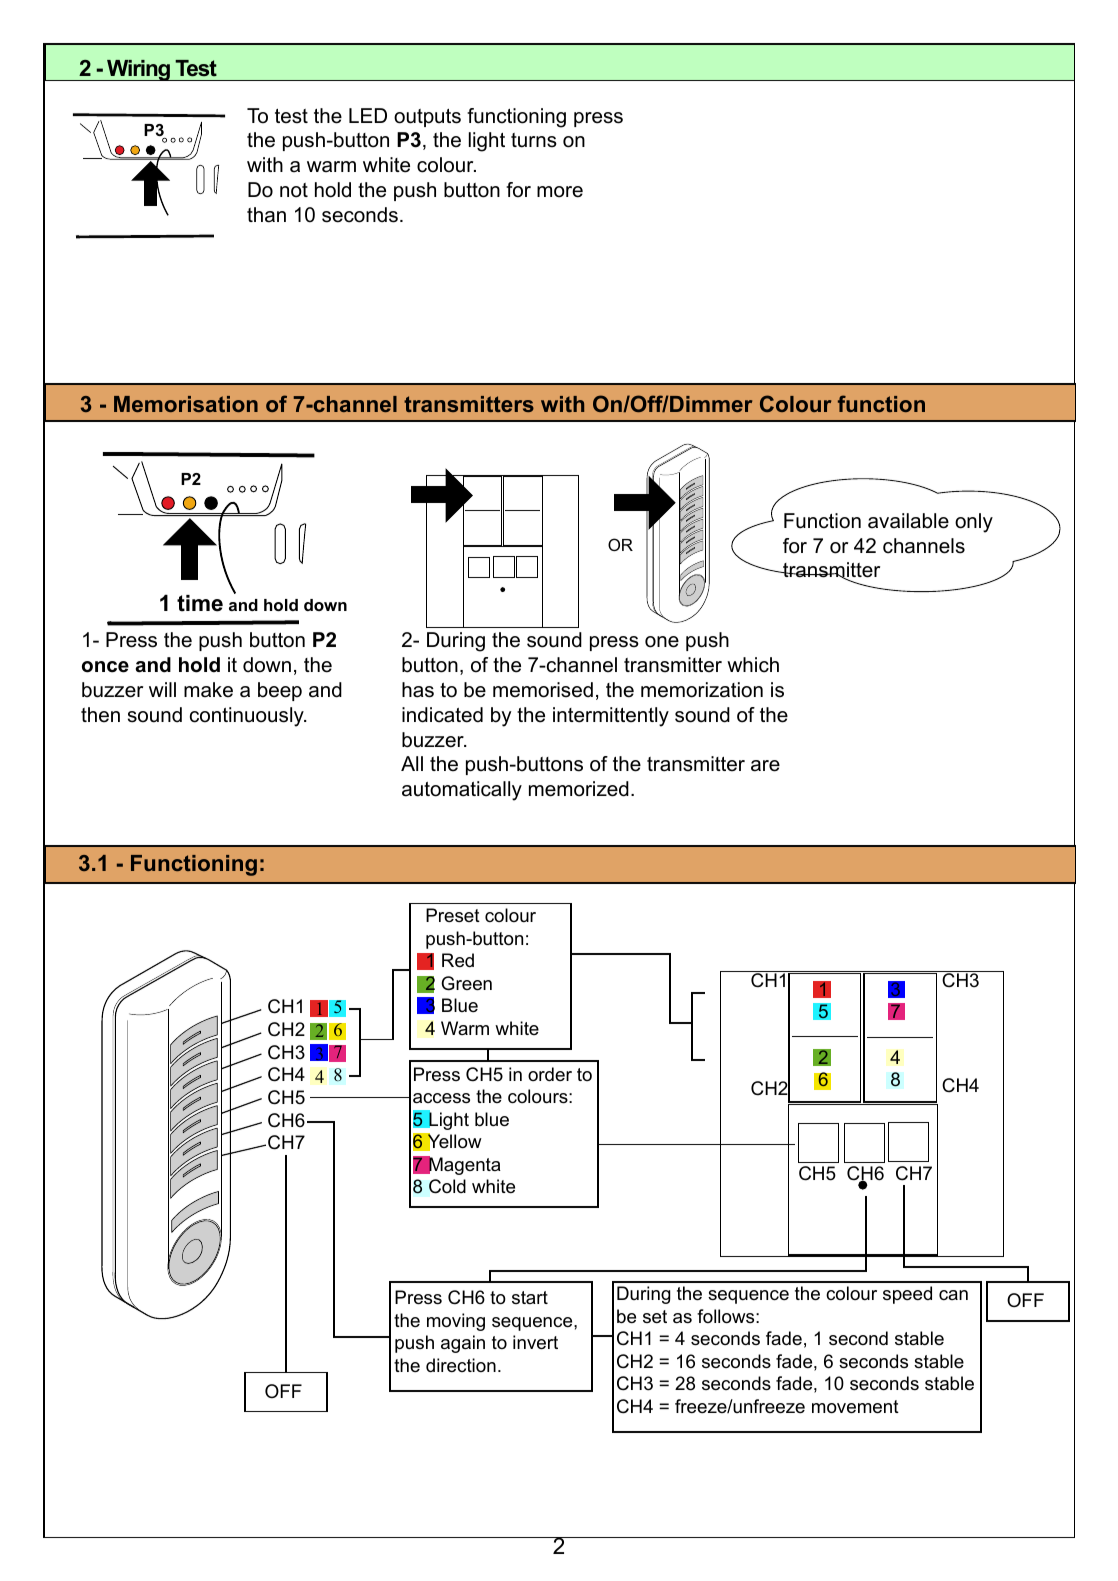 This screenshot has height=1581, width=1118. What do you see at coordinates (248, 717) in the screenshot?
I see `continuously` at bounding box center [248, 717].
